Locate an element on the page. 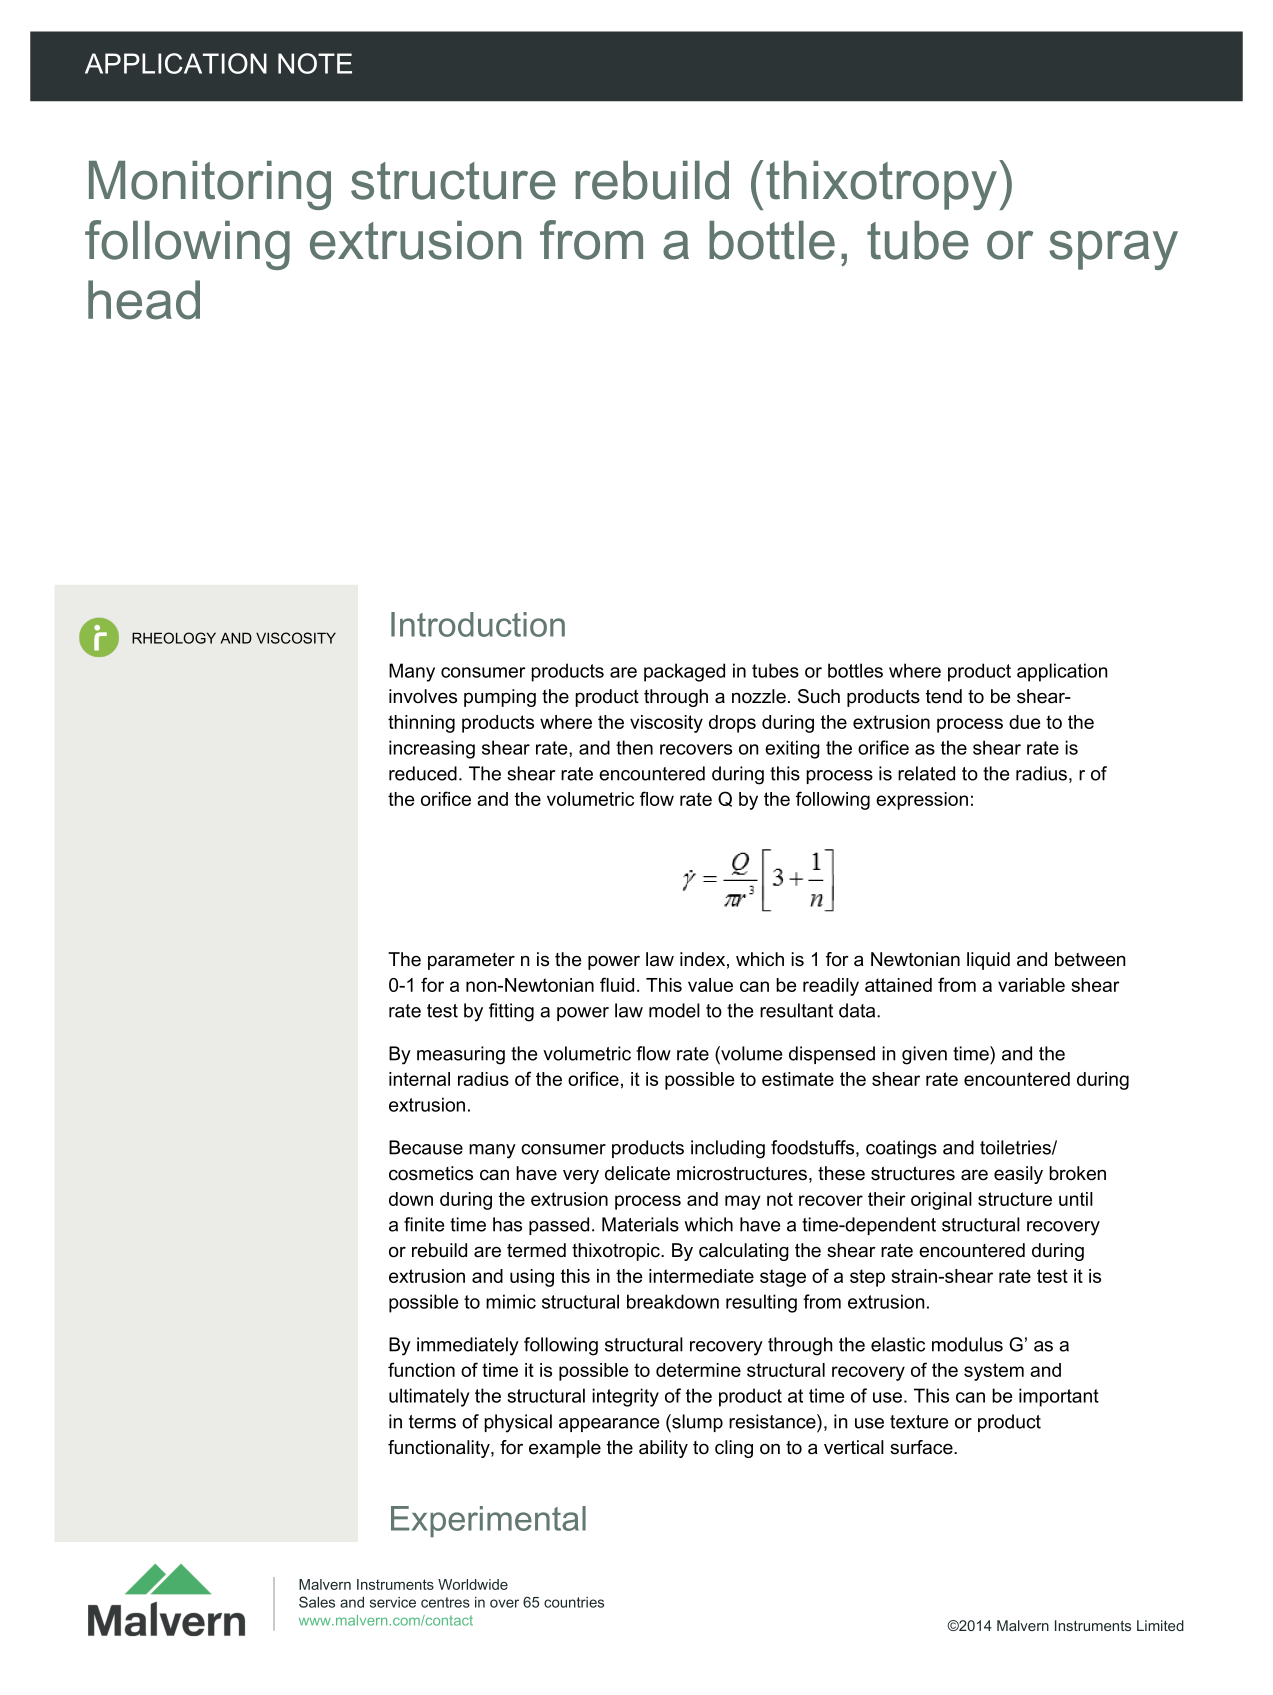  then is located at coordinates (634, 747).
